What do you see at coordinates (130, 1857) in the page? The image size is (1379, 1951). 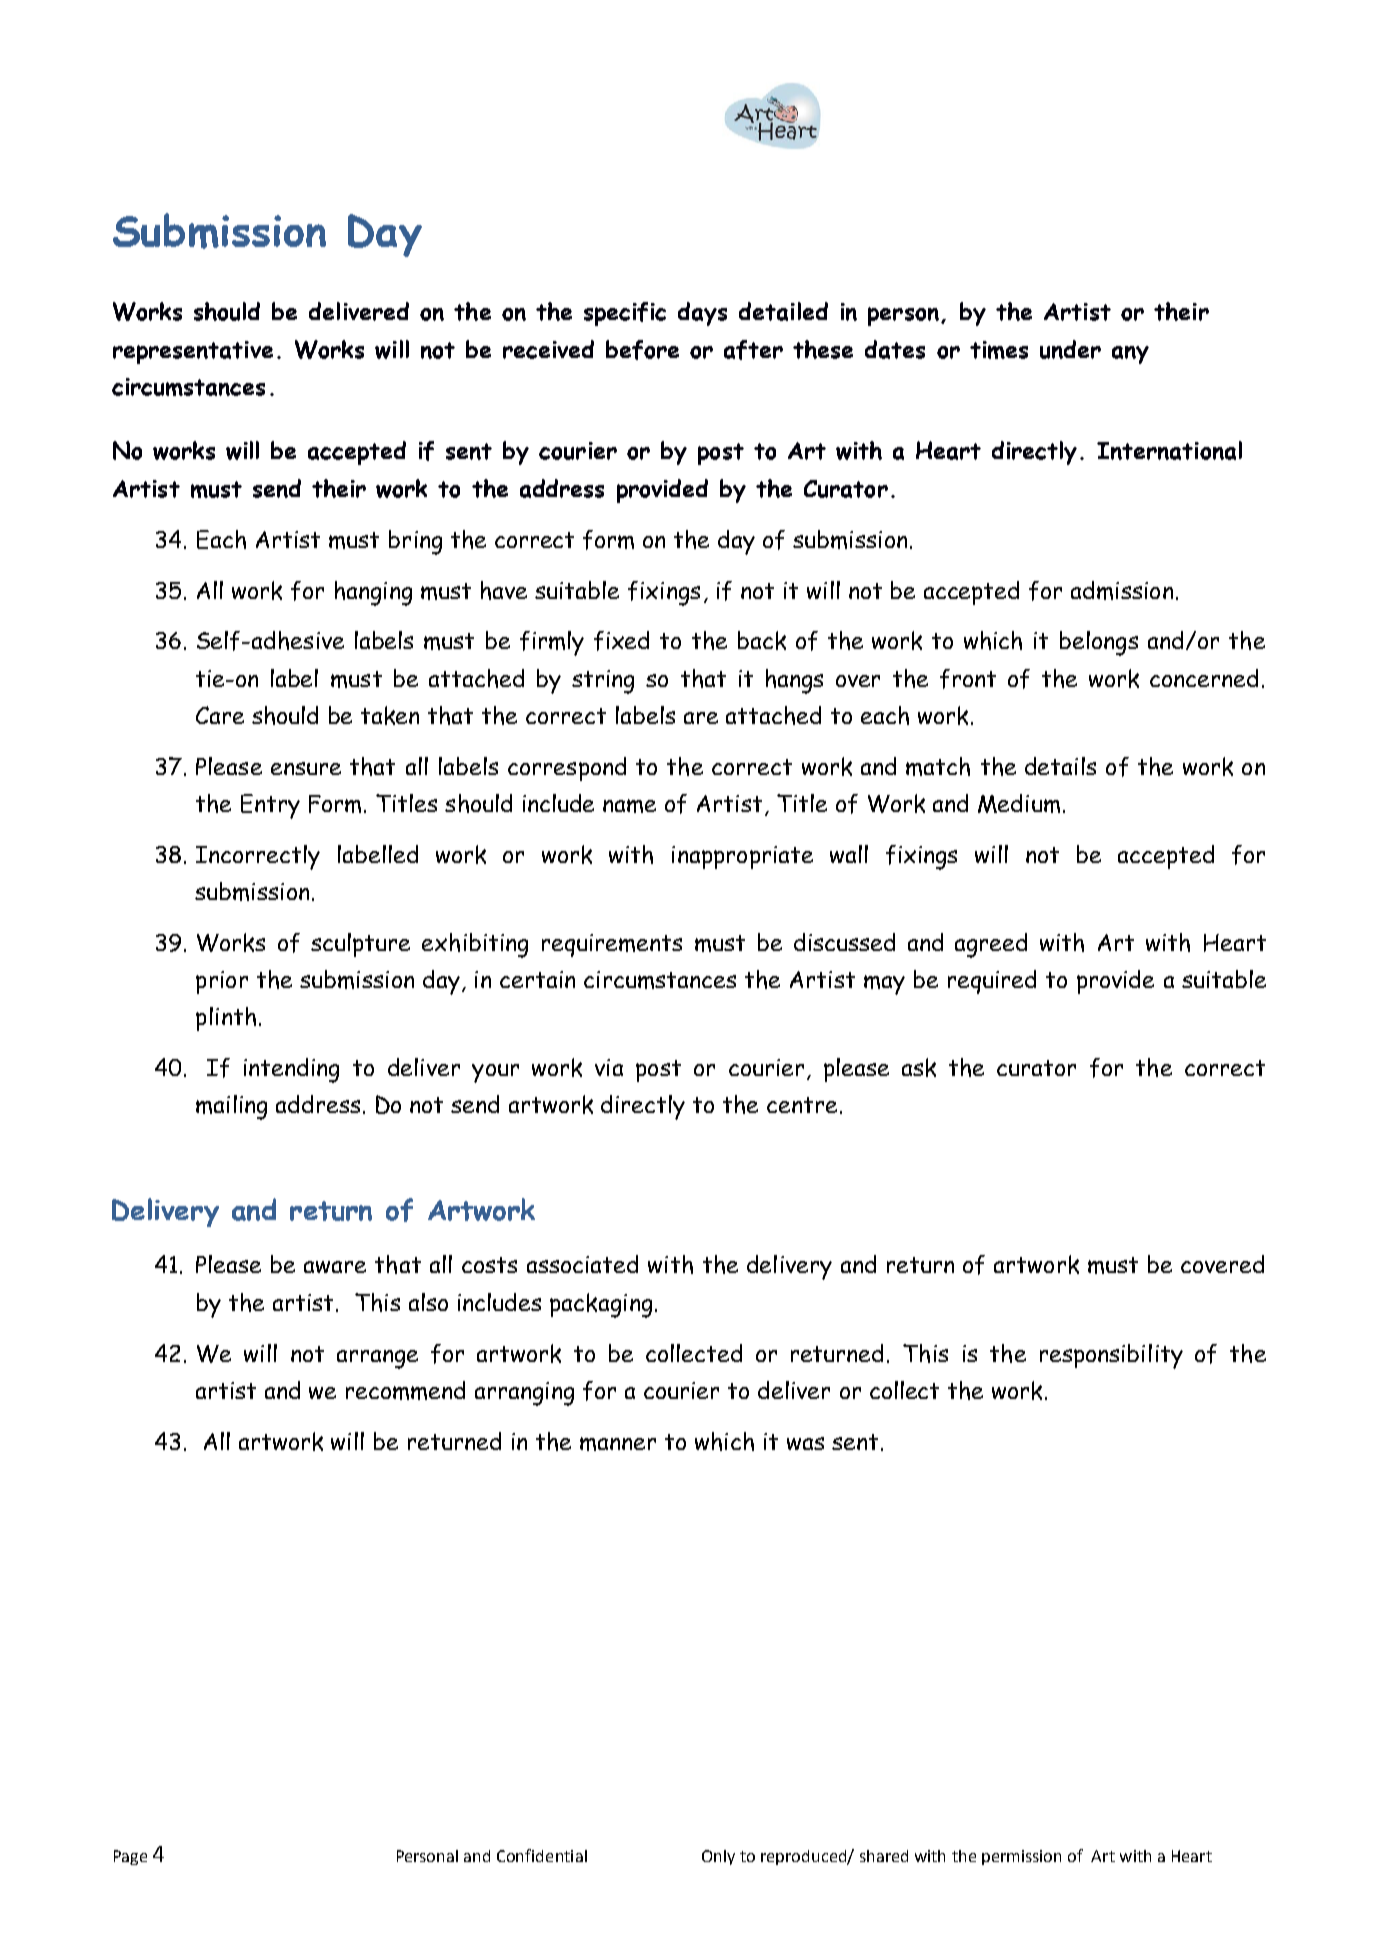 I see `Page` at bounding box center [130, 1857].
